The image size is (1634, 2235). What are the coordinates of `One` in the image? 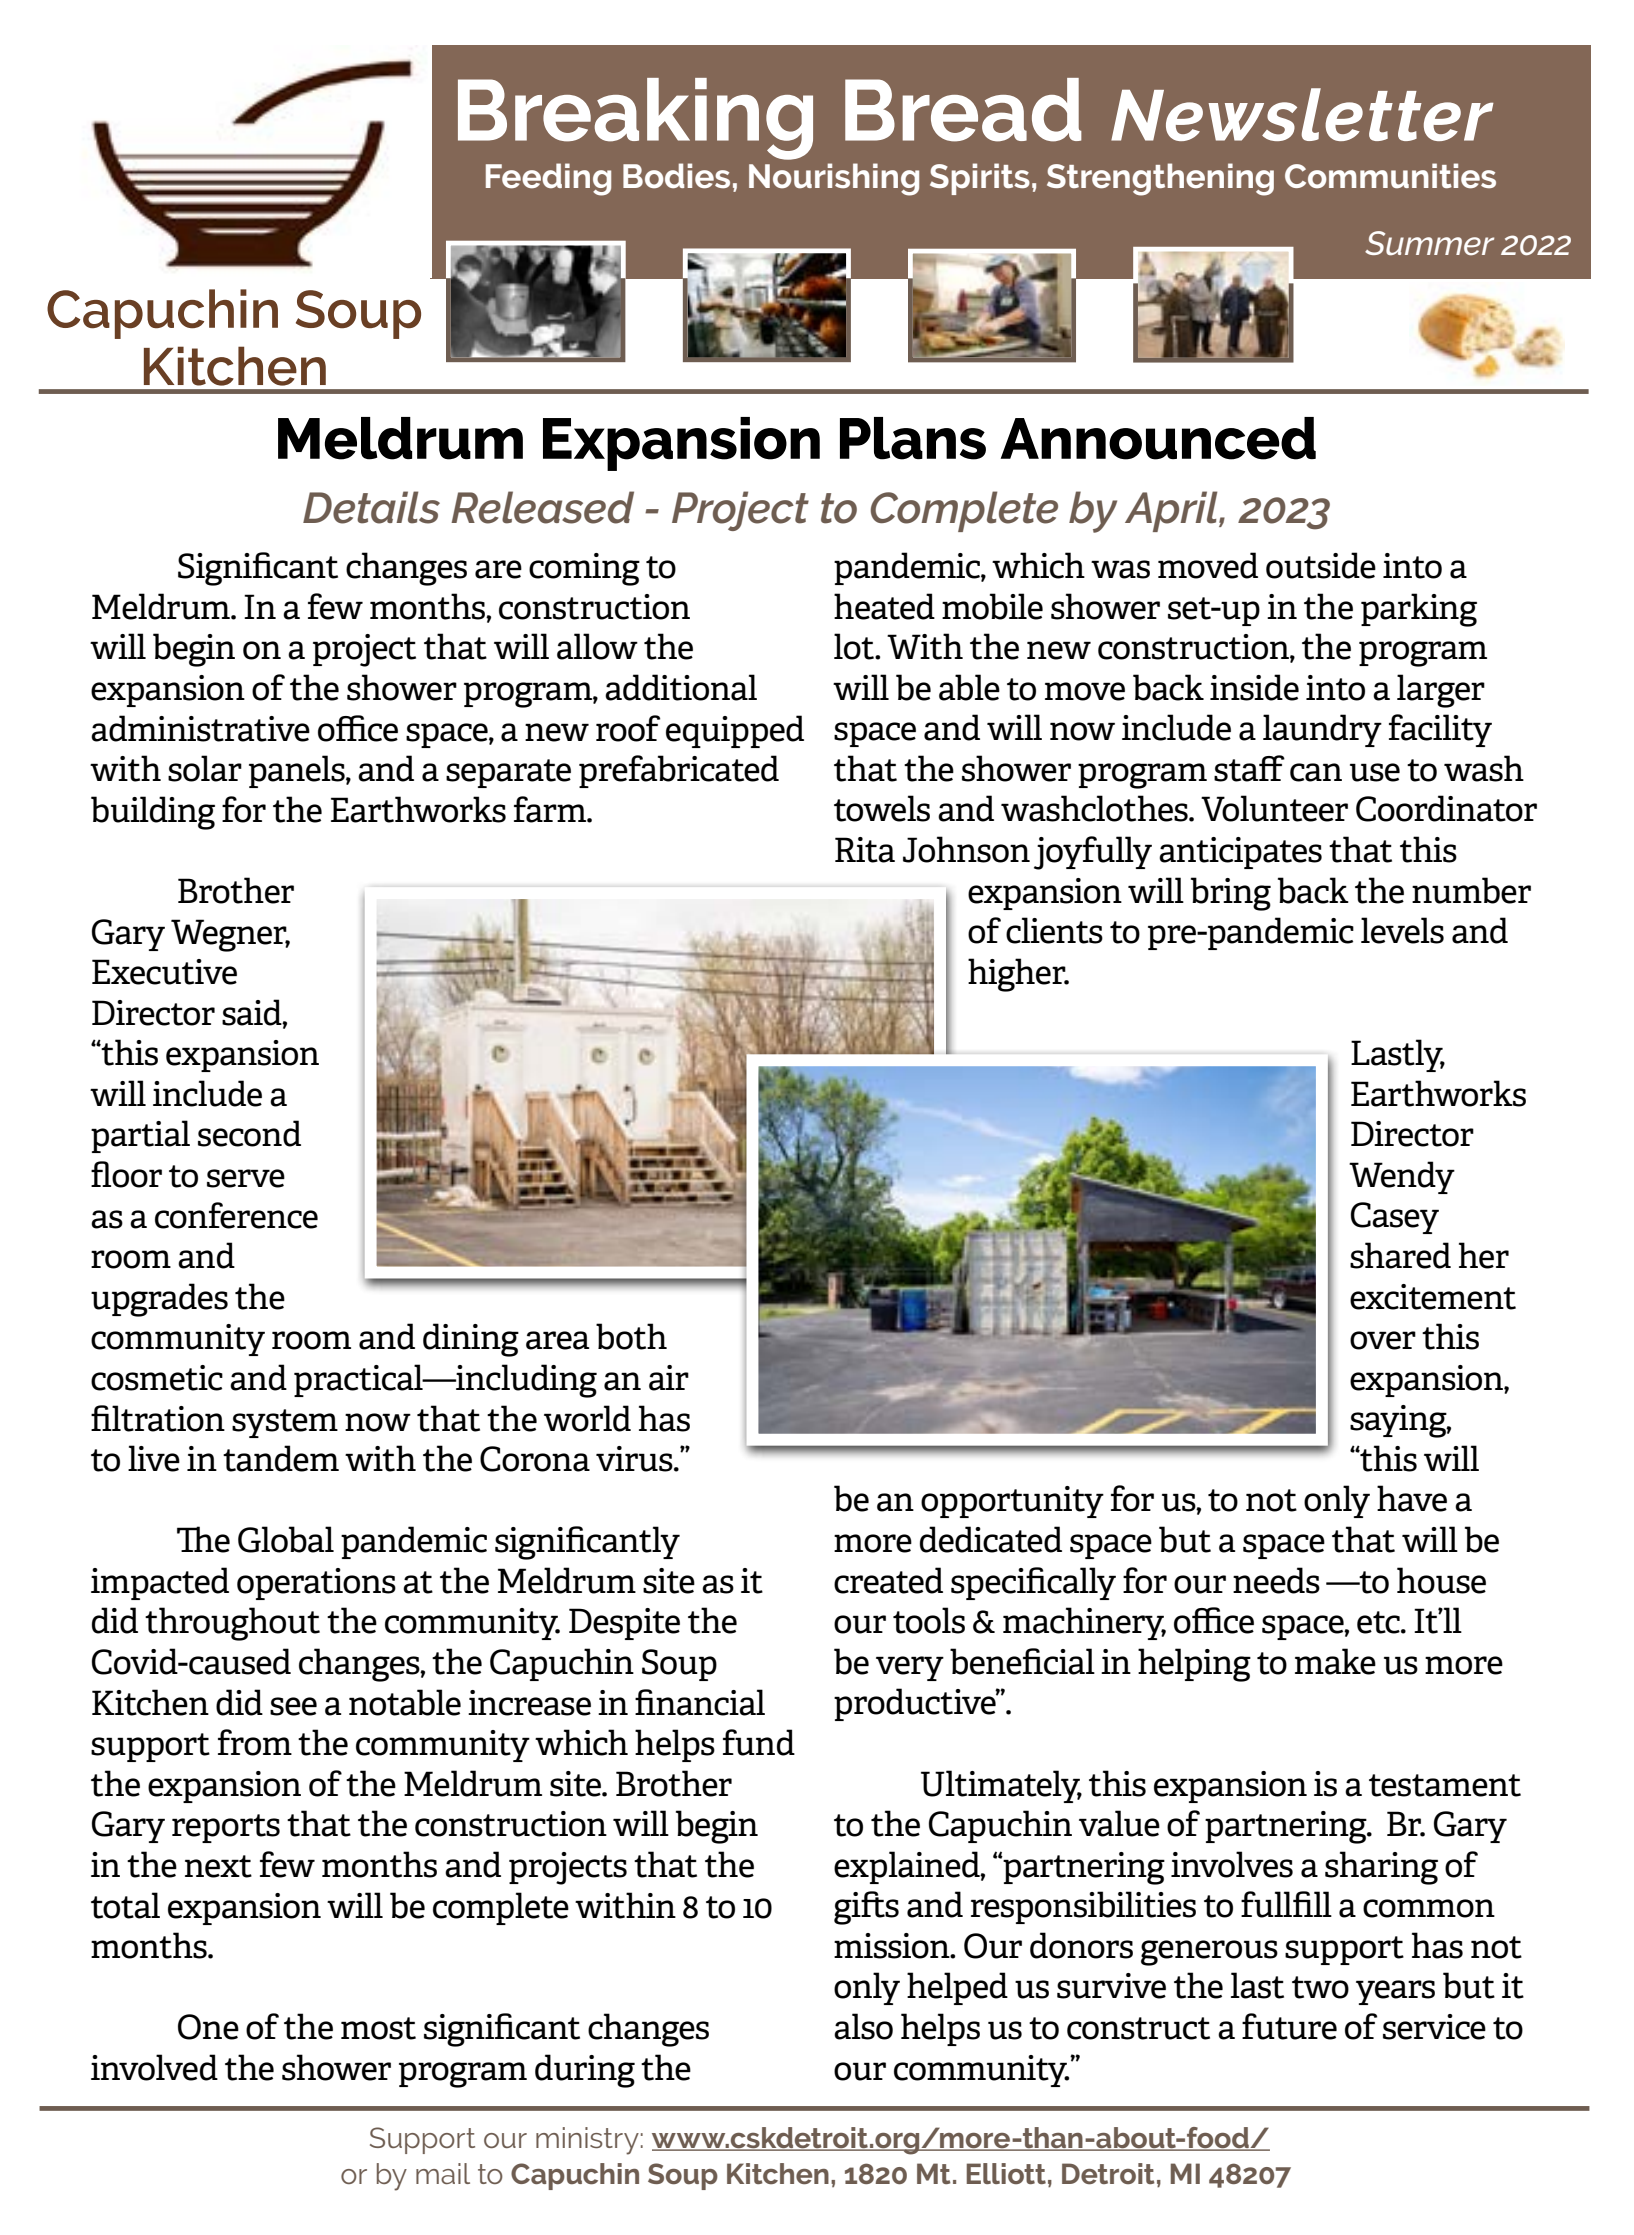 It's located at (208, 2027).
